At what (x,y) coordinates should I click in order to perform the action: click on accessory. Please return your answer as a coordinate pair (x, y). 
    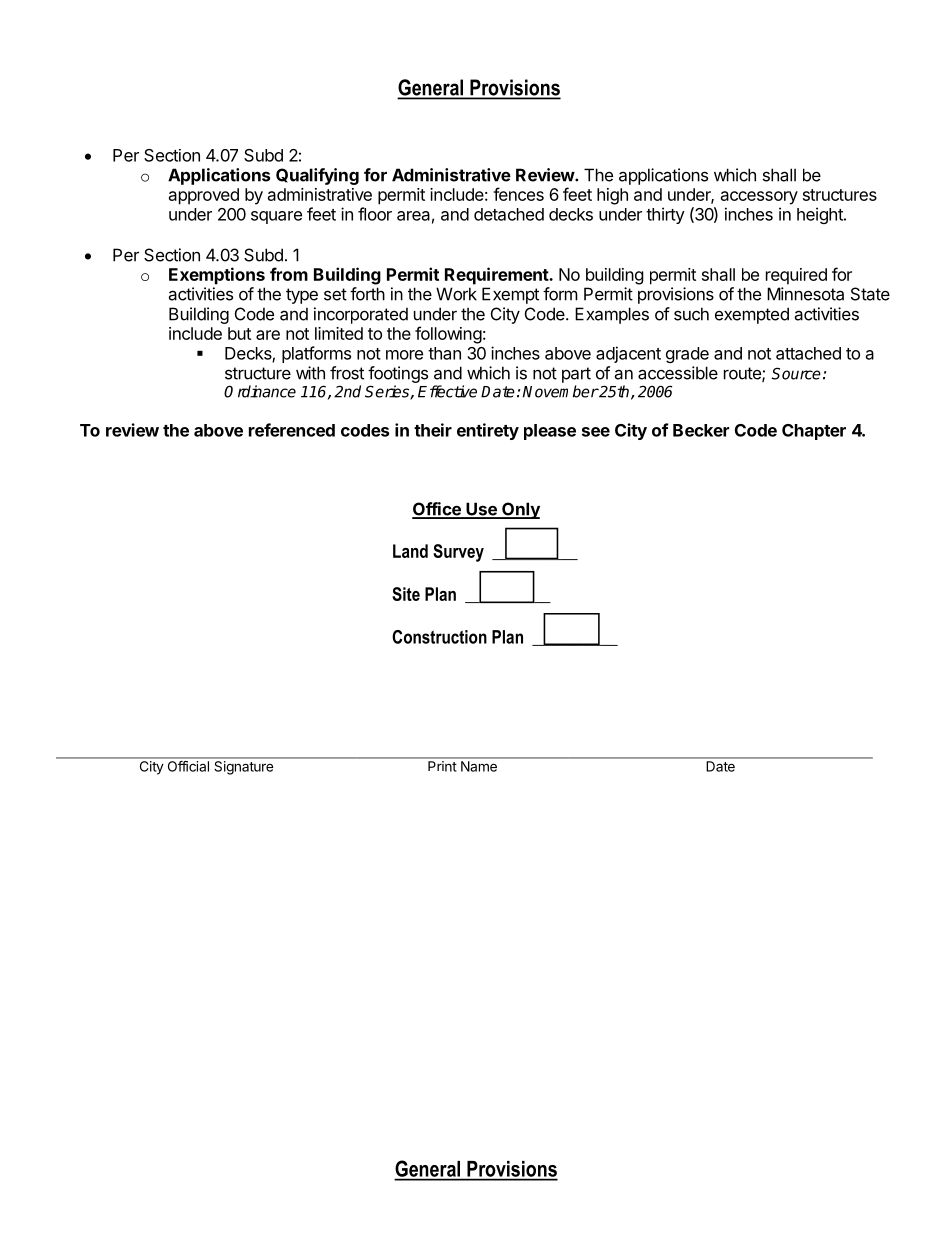
    Looking at the image, I should click on (759, 198).
